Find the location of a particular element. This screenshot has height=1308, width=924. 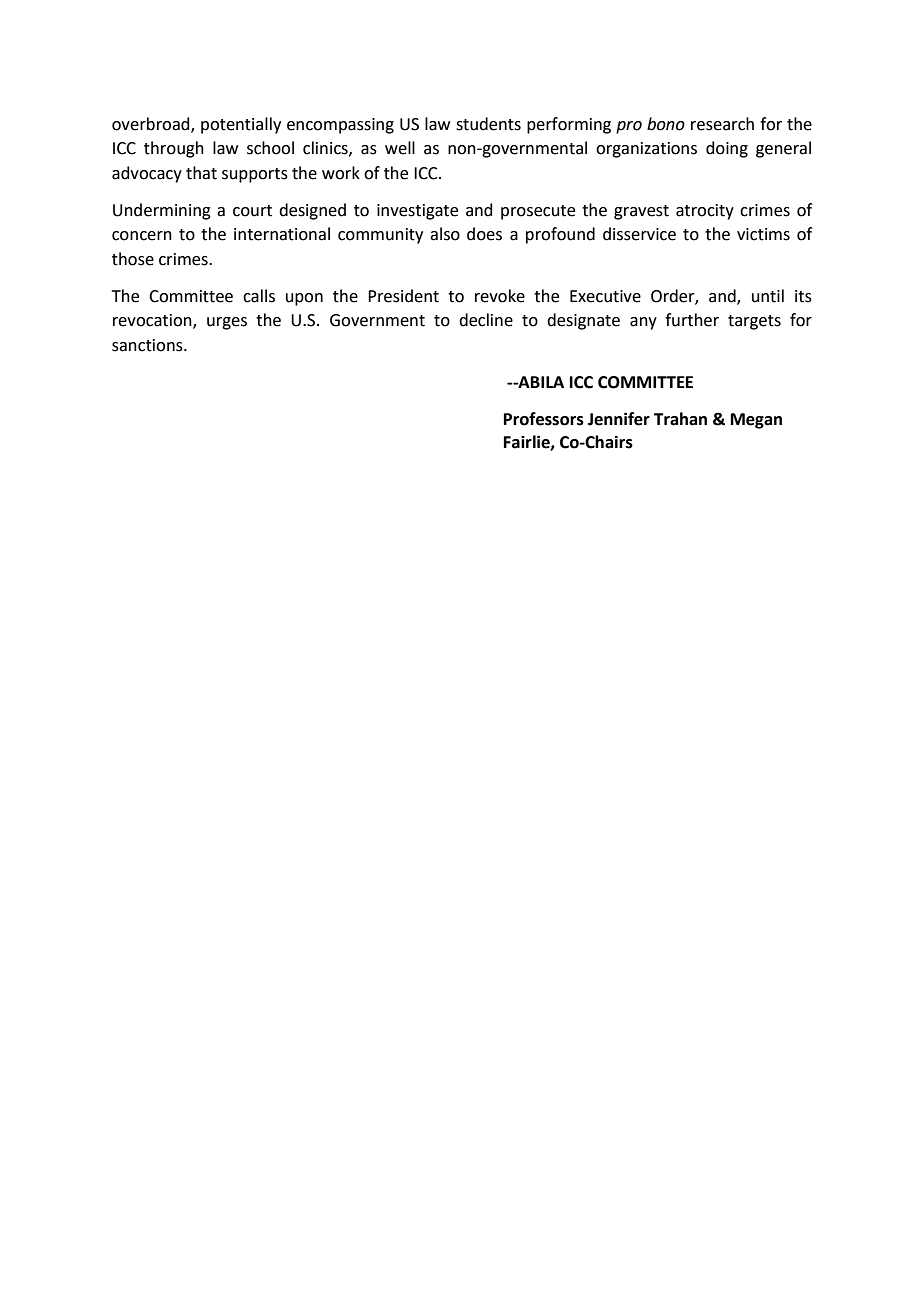

court is located at coordinates (252, 211).
